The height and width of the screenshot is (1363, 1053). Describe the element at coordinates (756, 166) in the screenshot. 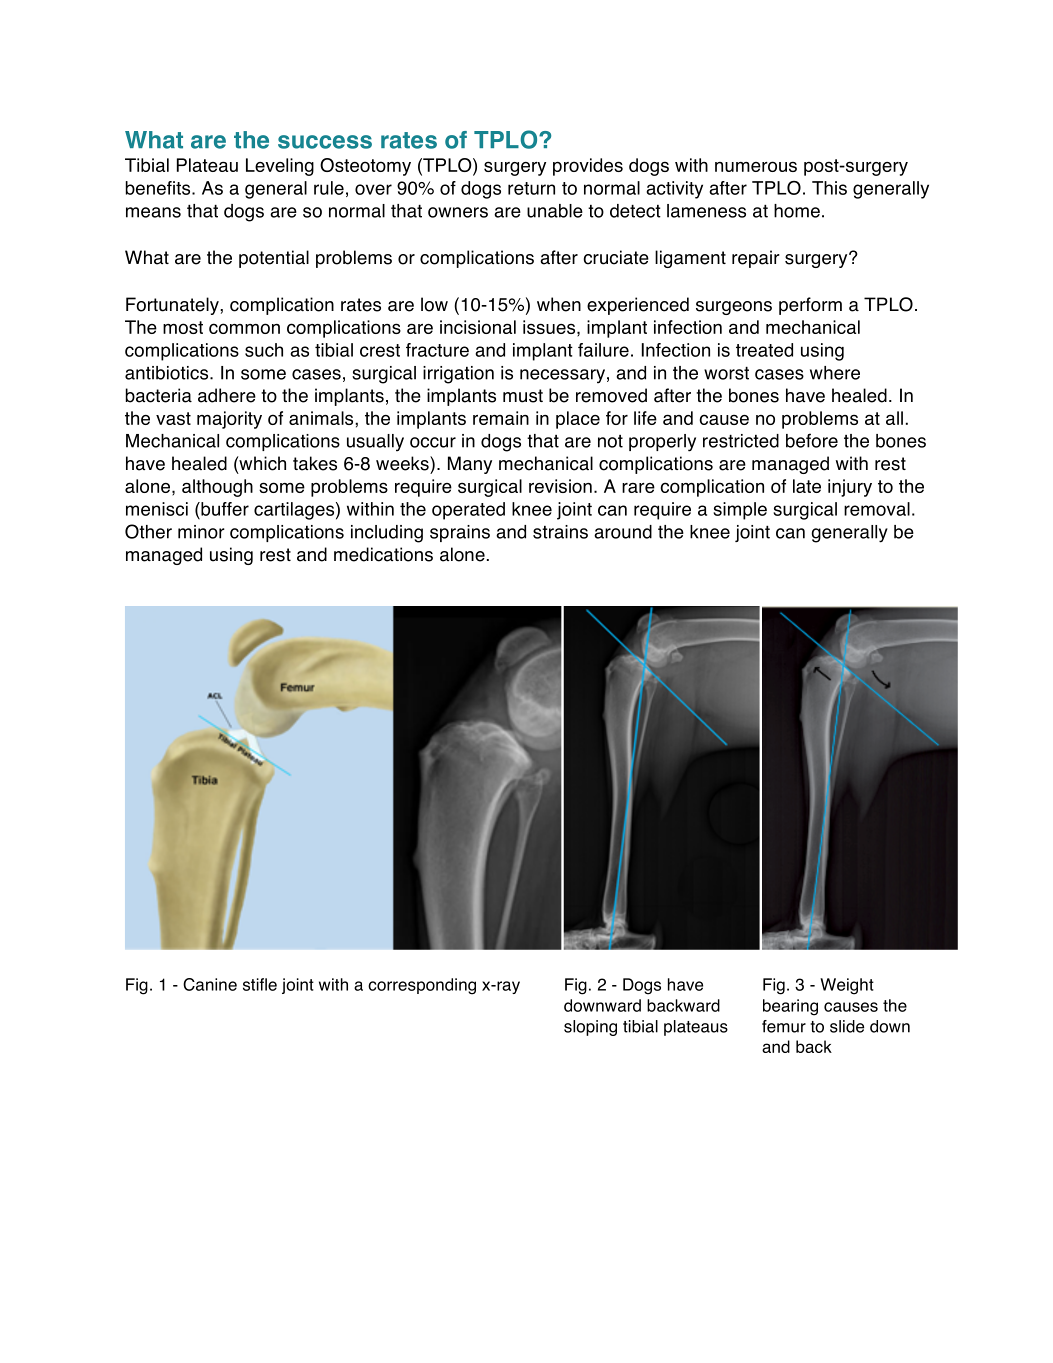

I see `numerous` at that location.
